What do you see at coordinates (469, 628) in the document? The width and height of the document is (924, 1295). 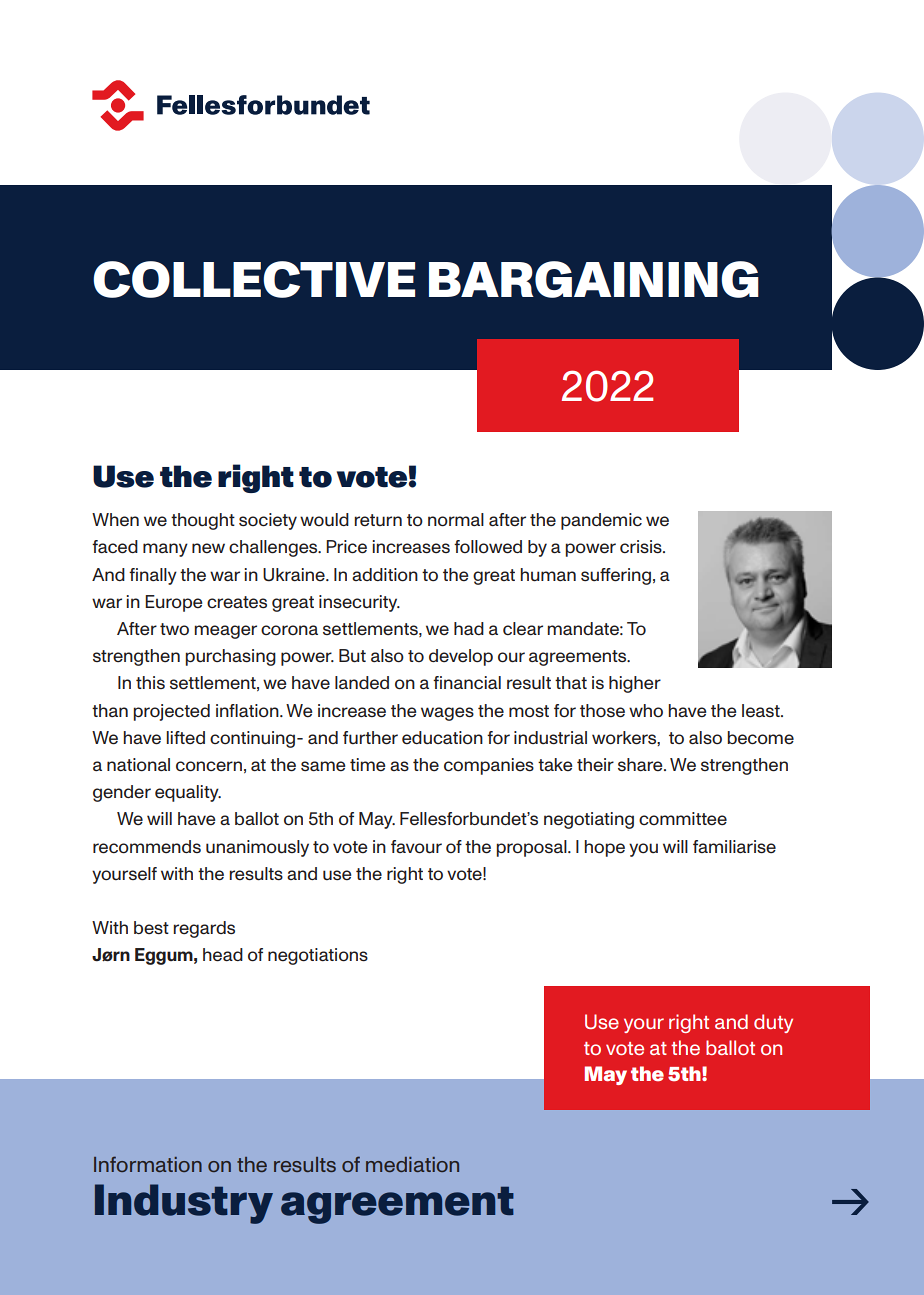 I see `had` at bounding box center [469, 628].
